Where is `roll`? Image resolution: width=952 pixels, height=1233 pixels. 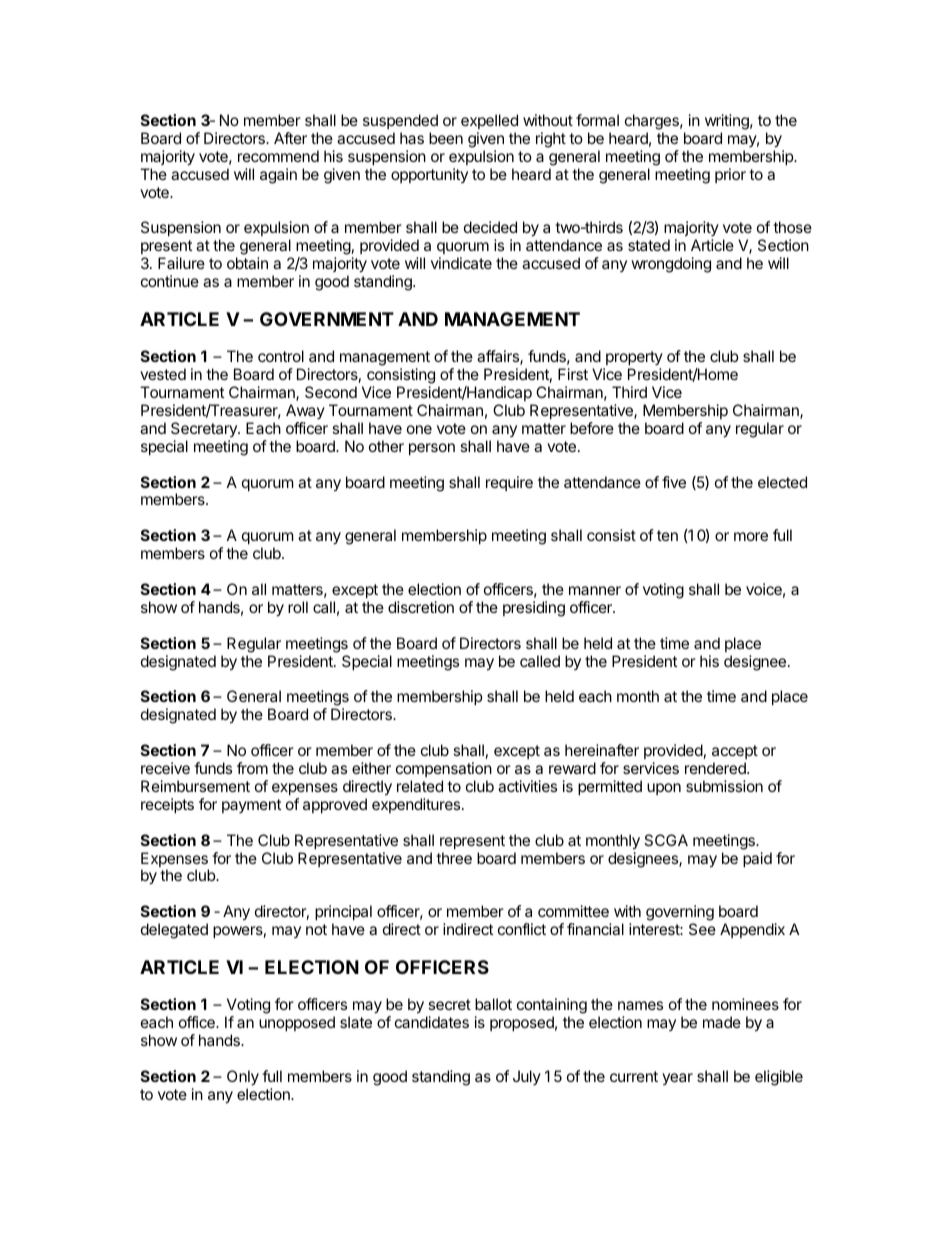
roll is located at coordinates (298, 607).
